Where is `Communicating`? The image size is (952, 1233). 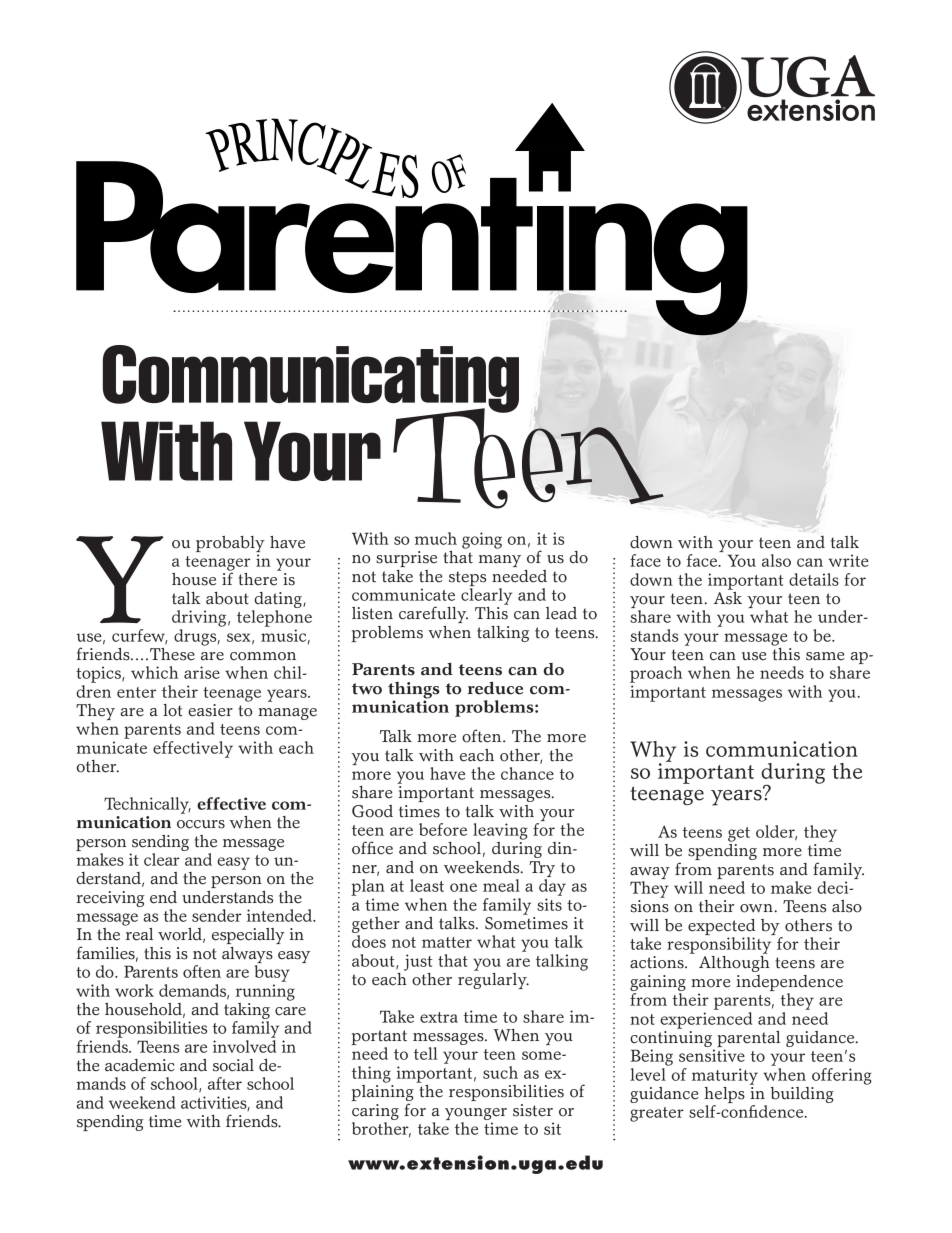
Communicating is located at coordinates (311, 380).
